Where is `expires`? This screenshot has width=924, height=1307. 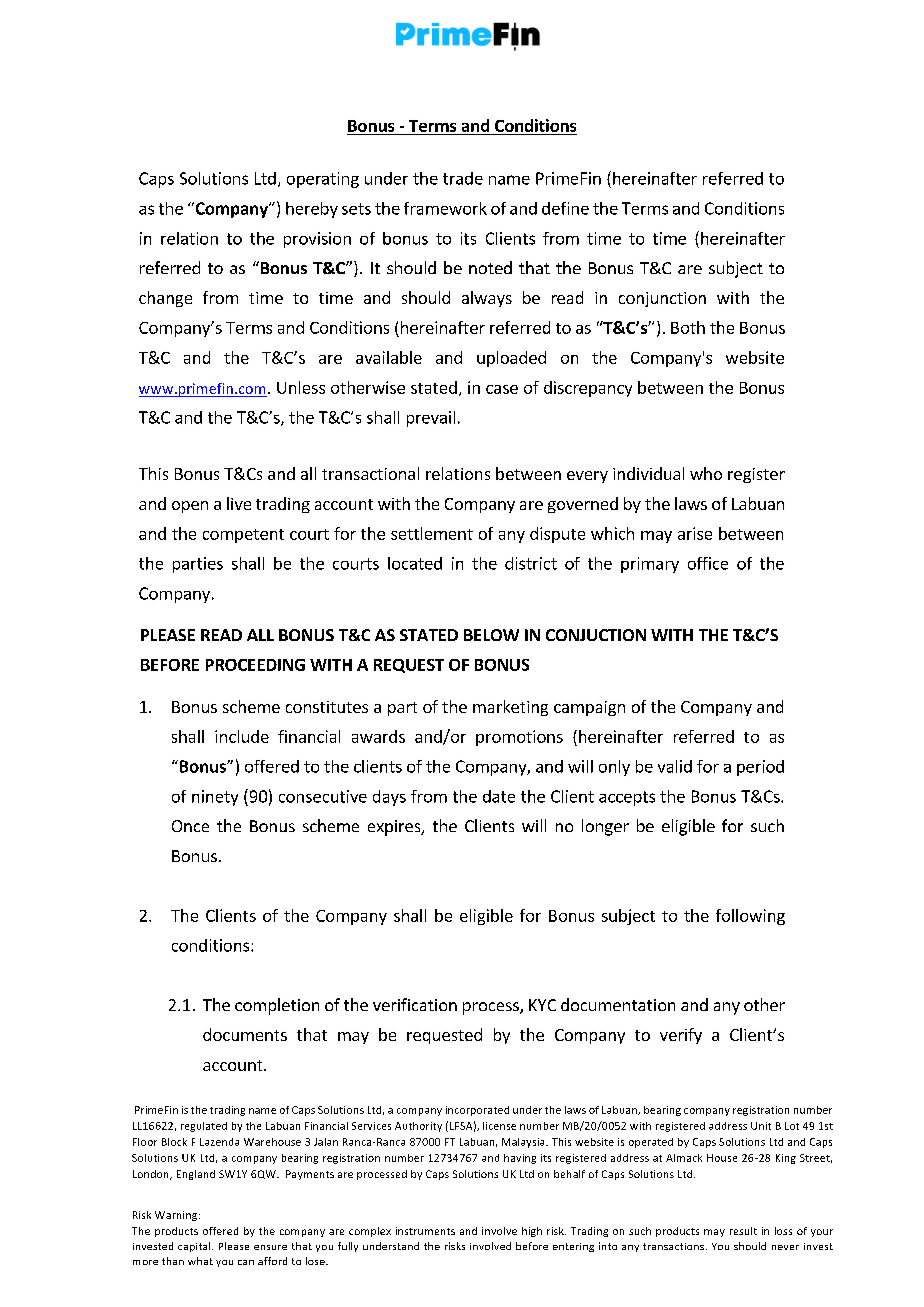 expires is located at coordinates (395, 828).
